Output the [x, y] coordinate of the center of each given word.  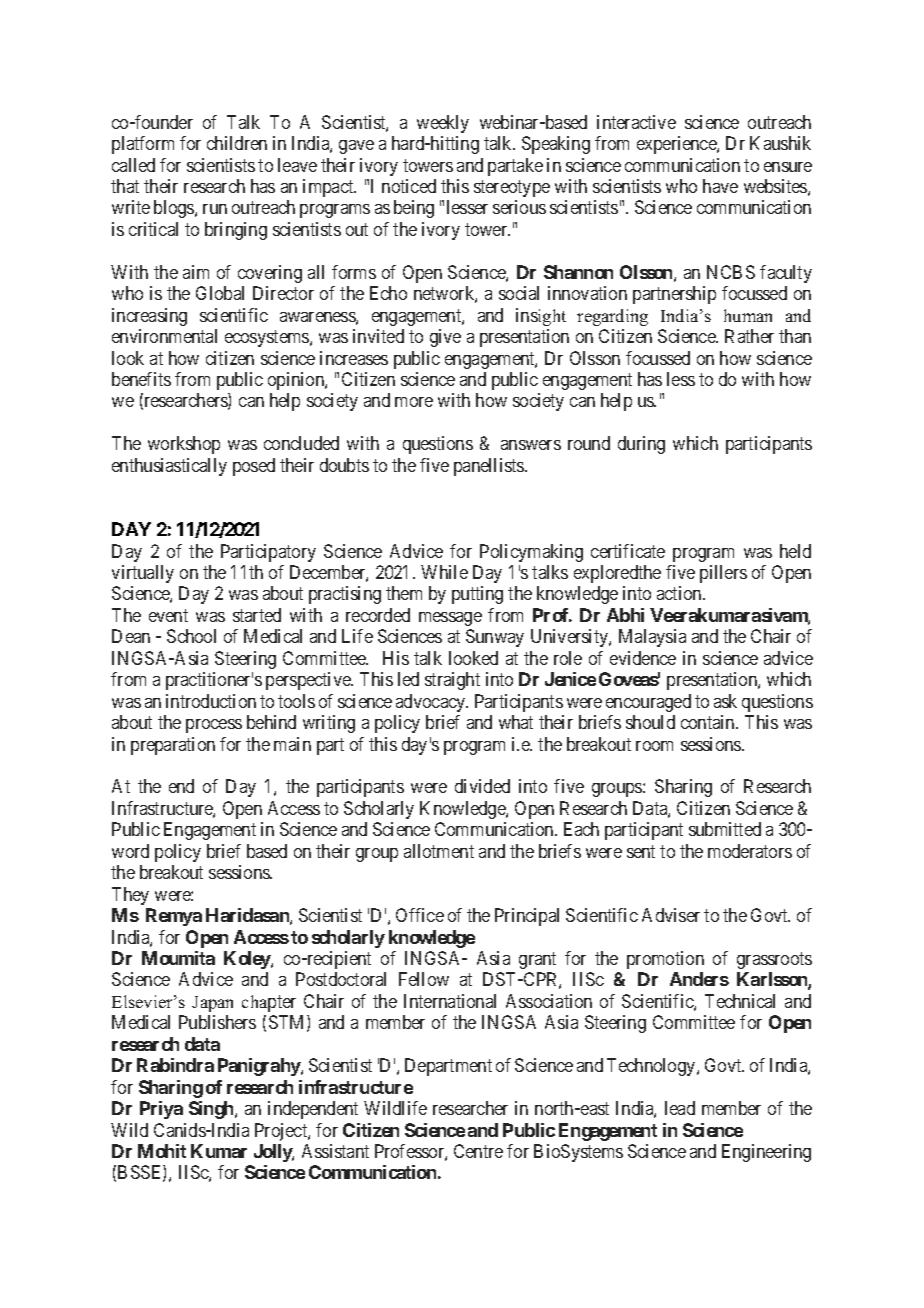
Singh [212, 1110]
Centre [478, 1151]
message [450, 619]
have [720, 186]
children [237, 143]
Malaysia [652, 638]
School [191, 636]
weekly [443, 124]
